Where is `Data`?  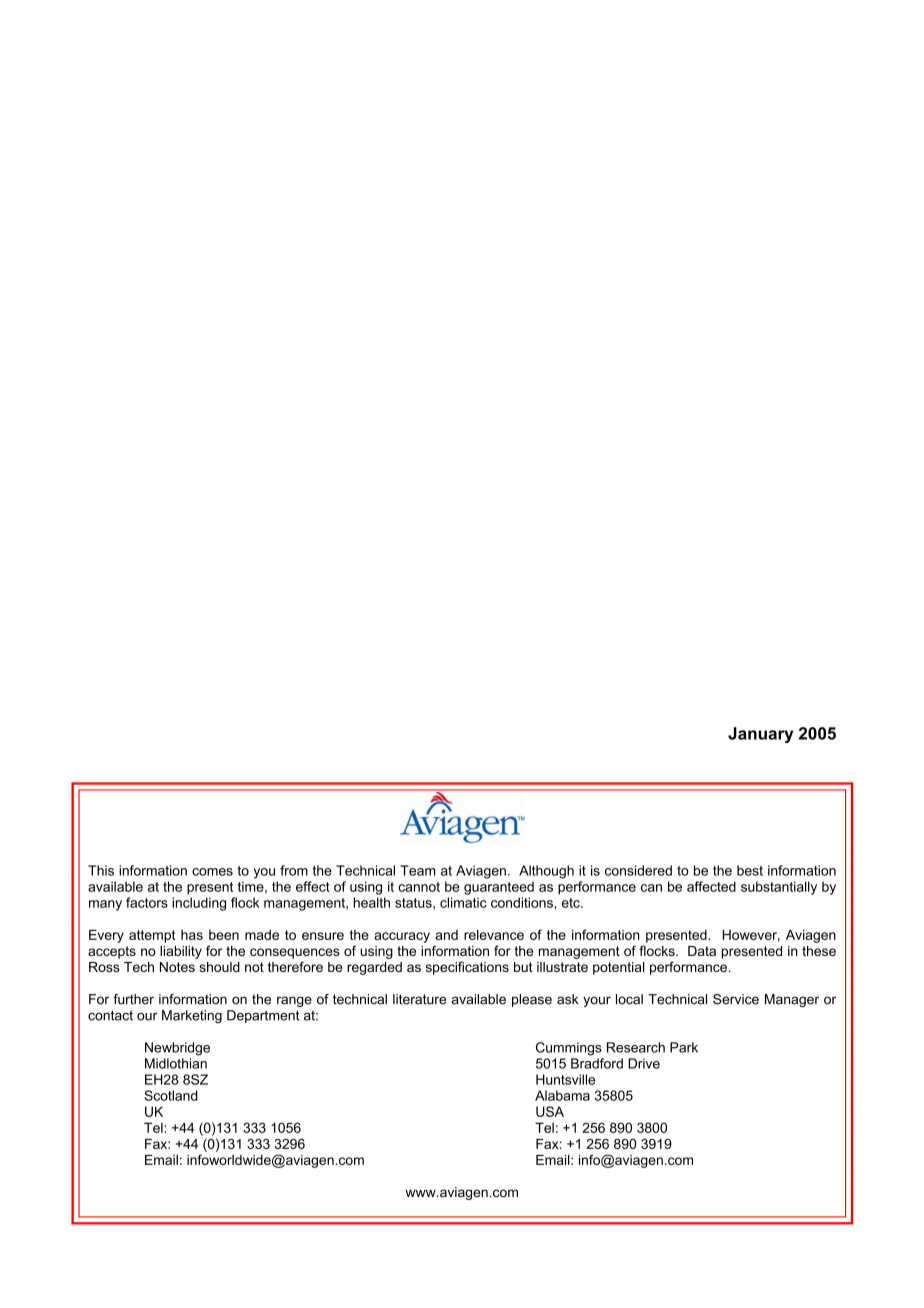
Data is located at coordinates (702, 951).
